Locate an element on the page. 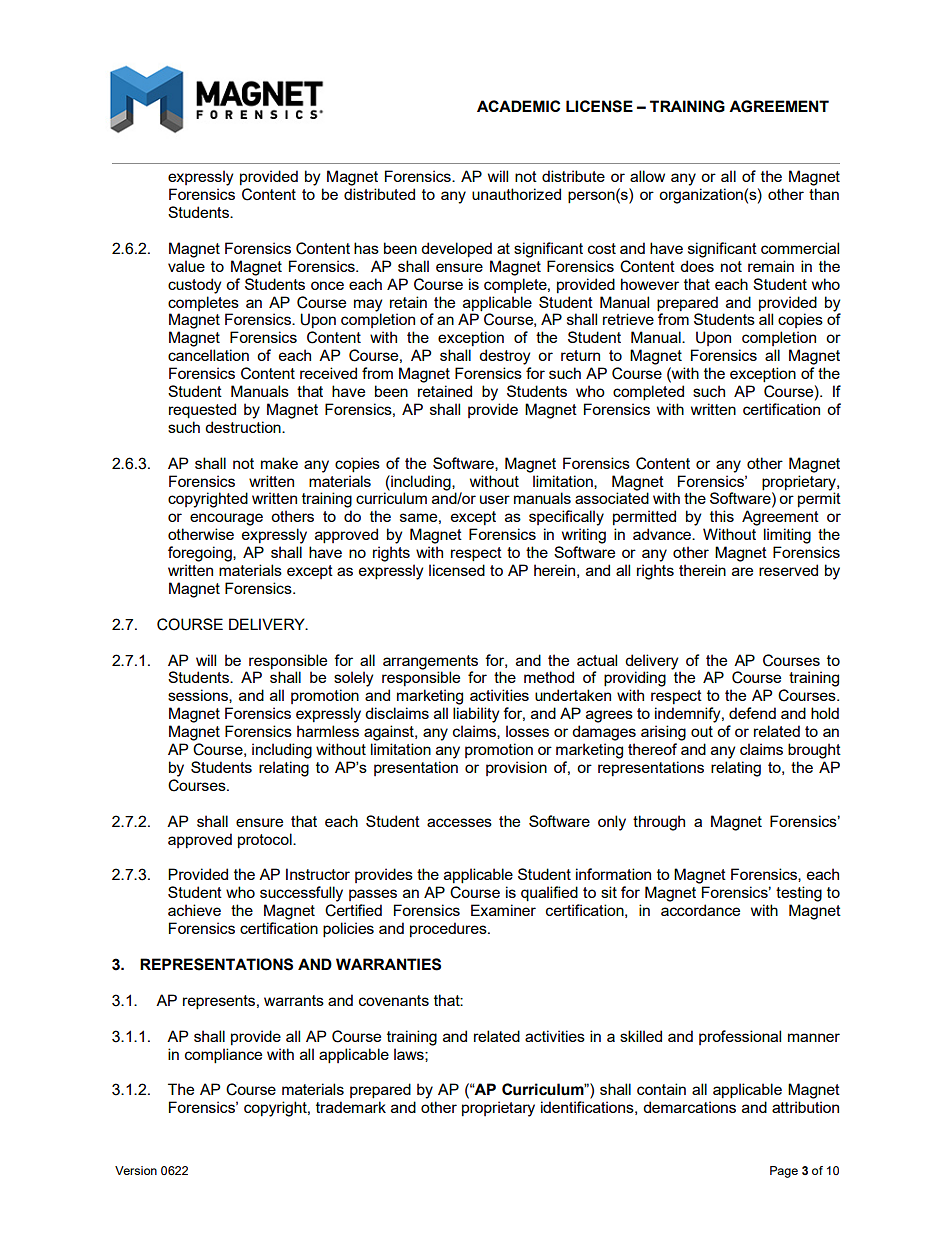 This document has width=952, height=1233. sessions is located at coordinates (199, 695).
